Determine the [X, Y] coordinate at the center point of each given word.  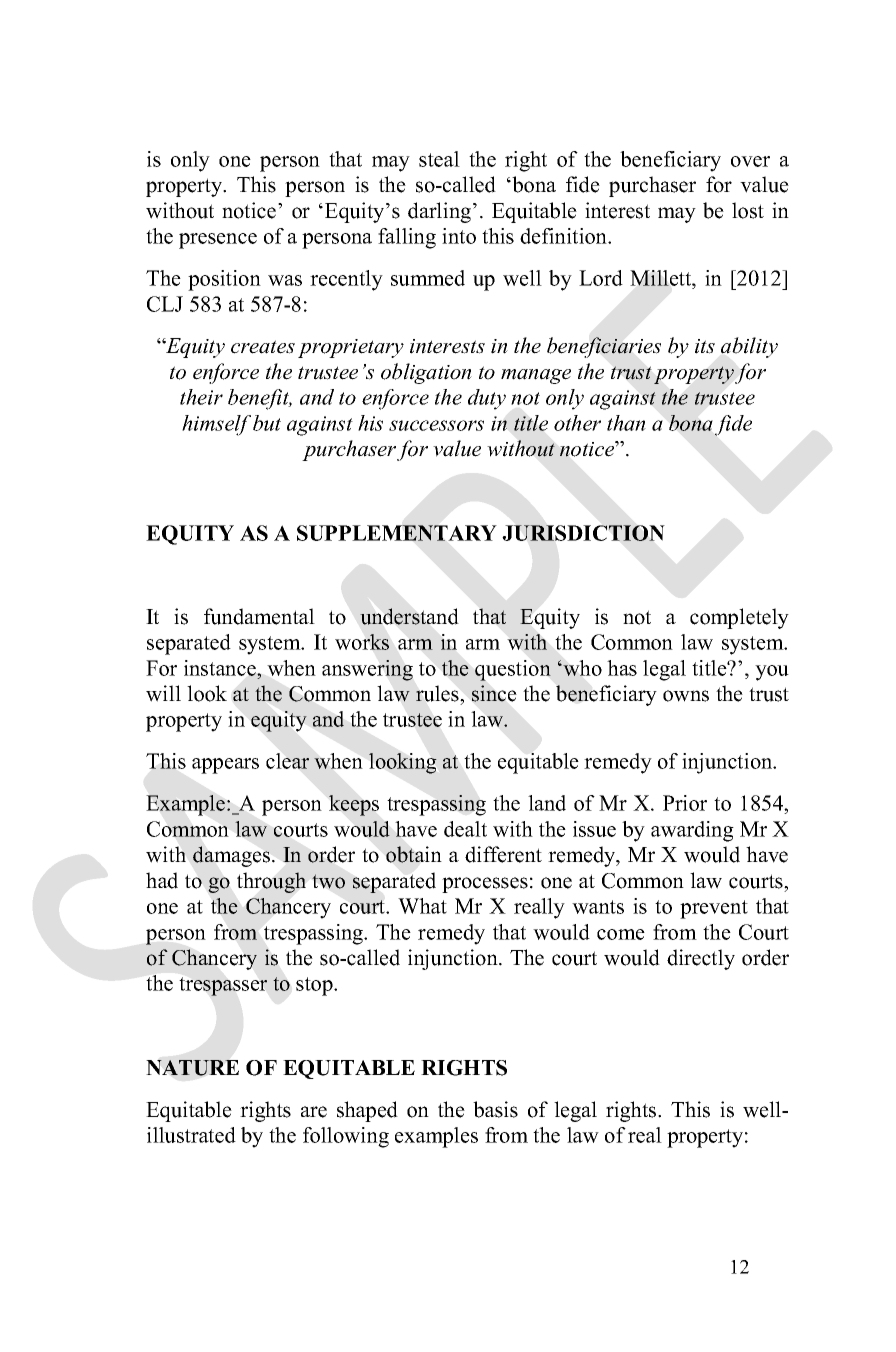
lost [748, 210]
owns [686, 696]
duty [487, 399]
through [271, 882]
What [422, 906]
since [494, 693]
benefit [260, 399]
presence [218, 241]
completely [739, 618]
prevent [714, 909]
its [705, 346]
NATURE [192, 1068]
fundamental [259, 616]
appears [225, 766]
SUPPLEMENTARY [397, 533]
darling [441, 212]
